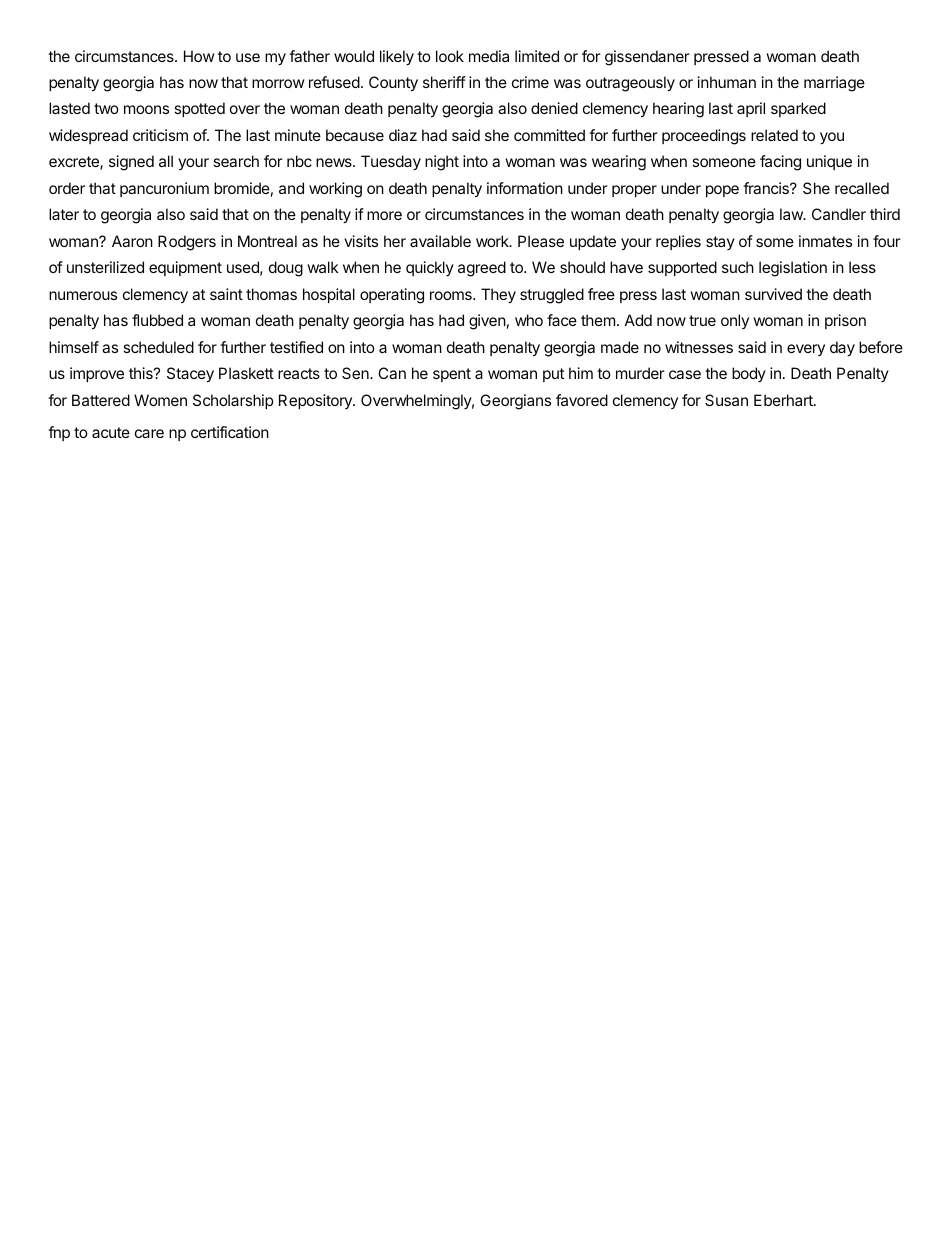 The width and height of the page is (952, 1233). Describe the element at coordinates (792, 214) in the page. I see `law` at that location.
